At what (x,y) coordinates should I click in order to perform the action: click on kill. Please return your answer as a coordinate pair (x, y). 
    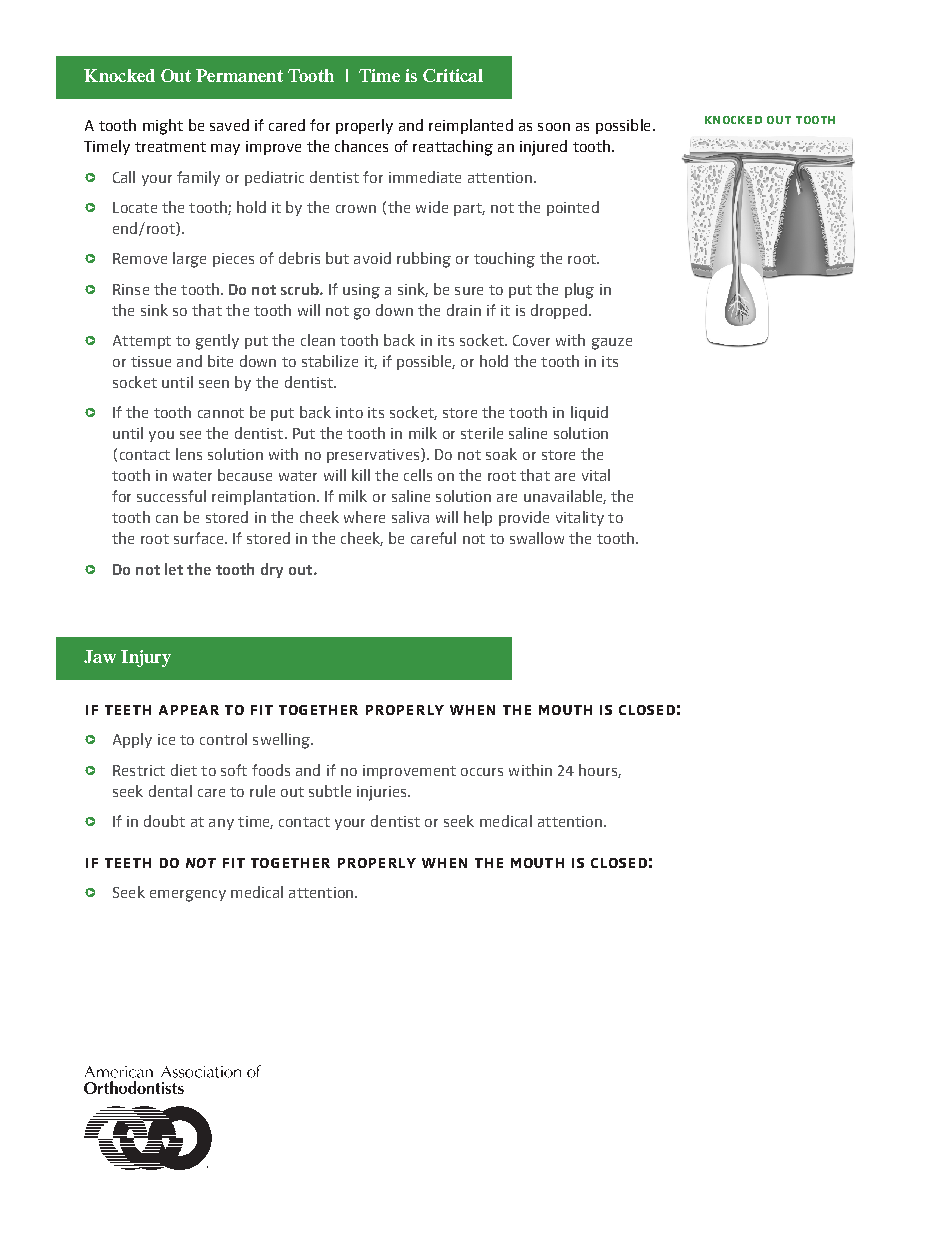
    Looking at the image, I should click on (361, 475).
